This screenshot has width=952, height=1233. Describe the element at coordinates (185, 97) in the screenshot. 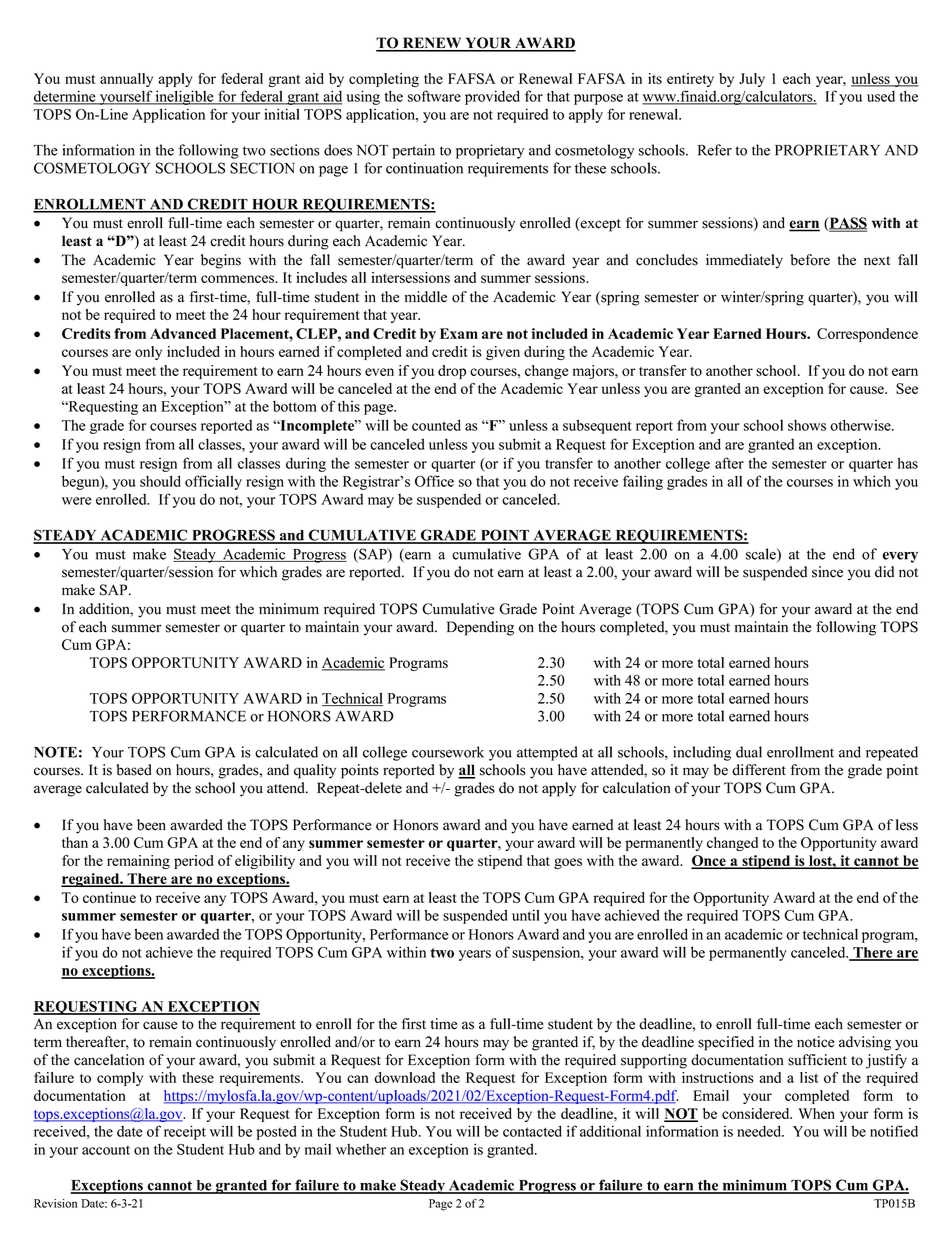

I see `ineligible` at that location.
